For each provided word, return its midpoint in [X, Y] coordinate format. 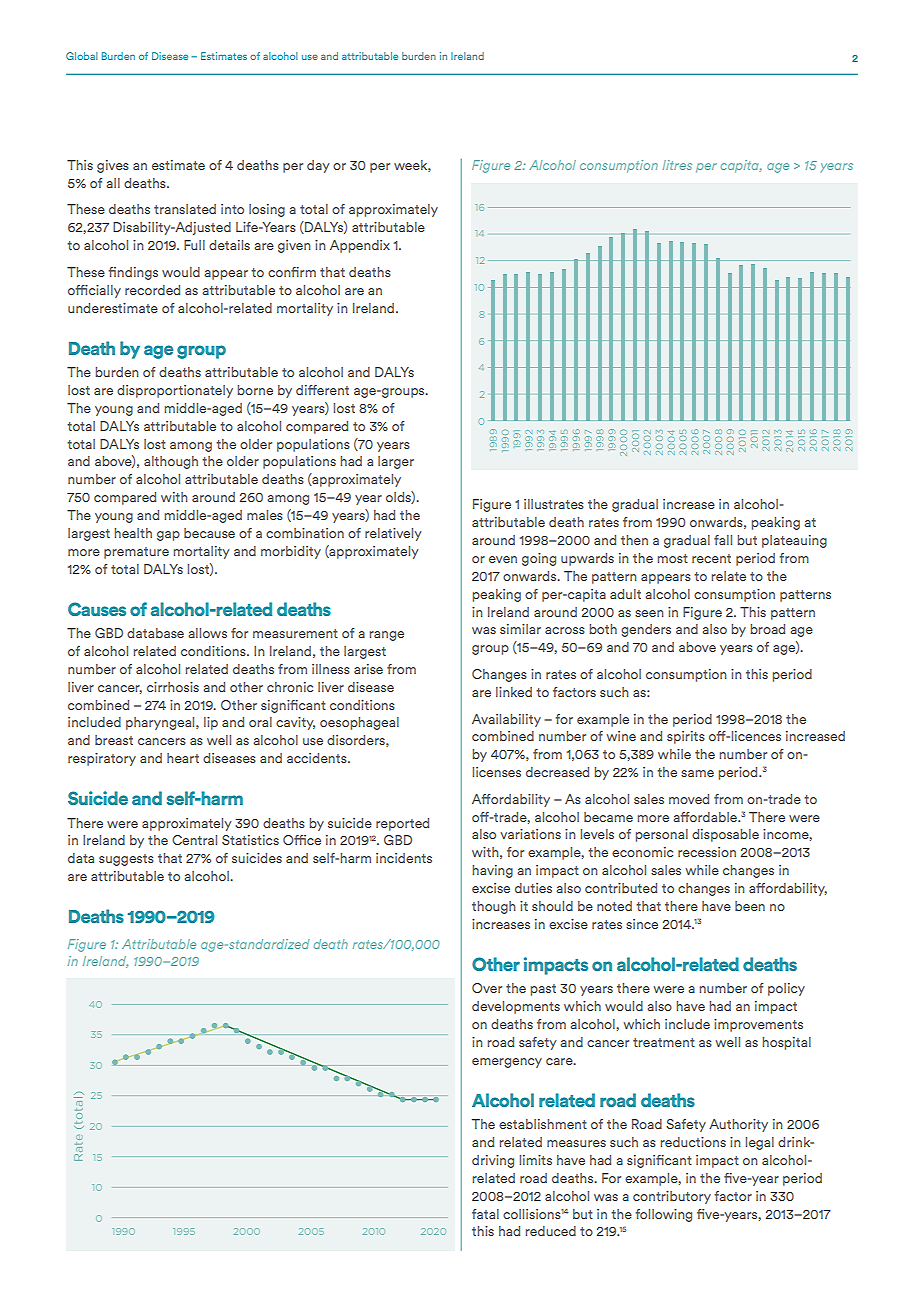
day [318, 166]
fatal [485, 1214]
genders [646, 630]
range [387, 636]
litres [677, 165]
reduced [551, 1231]
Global [82, 56]
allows [207, 633]
